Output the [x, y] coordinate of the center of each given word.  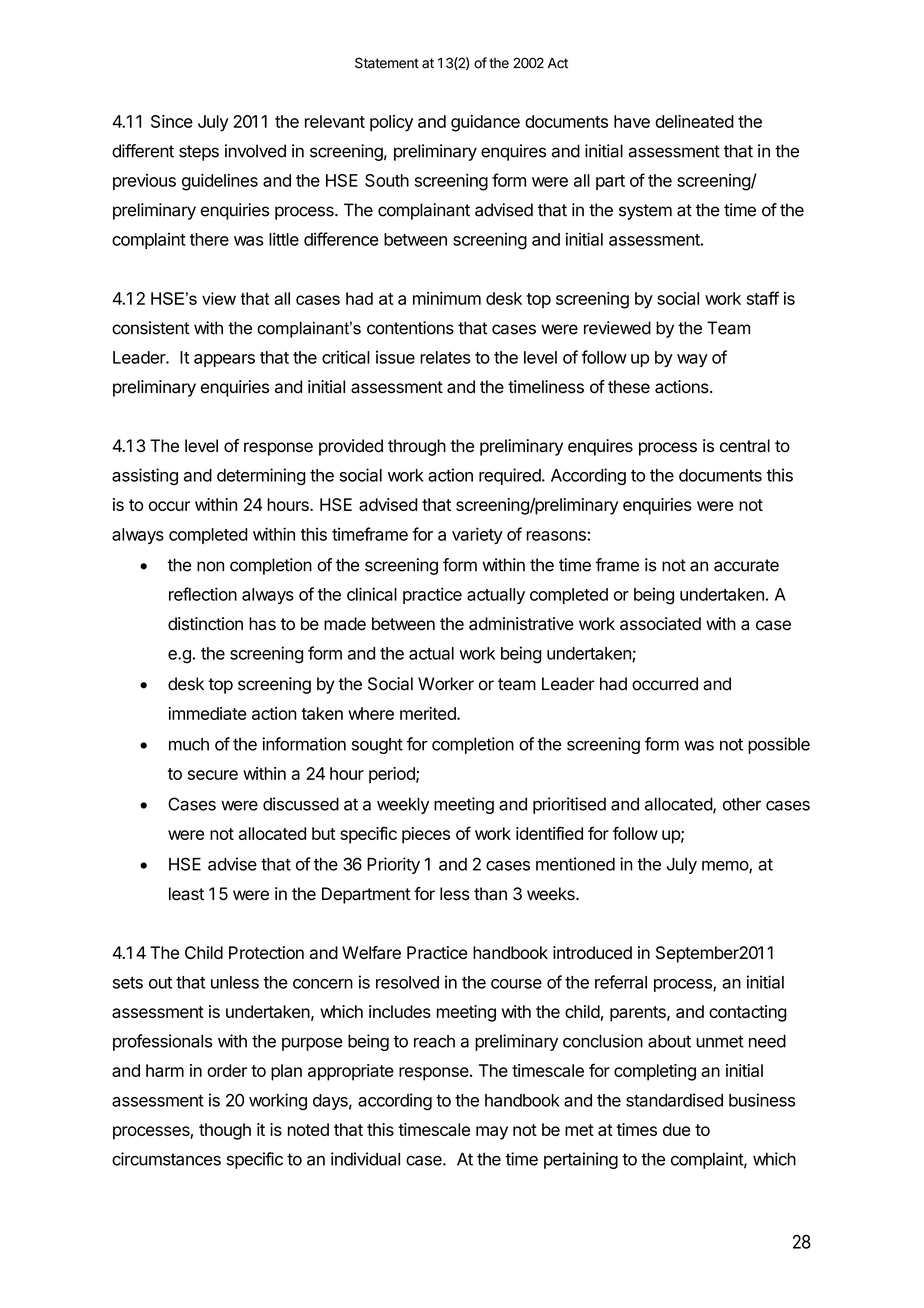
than [490, 894]
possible [779, 745]
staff [763, 298]
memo [726, 867]
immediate [208, 713]
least [186, 894]
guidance [485, 123]
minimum [447, 298]
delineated [695, 121]
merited [429, 713]
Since [172, 121]
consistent [151, 328]
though [225, 1131]
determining [261, 476]
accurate [746, 565]
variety [477, 535]
